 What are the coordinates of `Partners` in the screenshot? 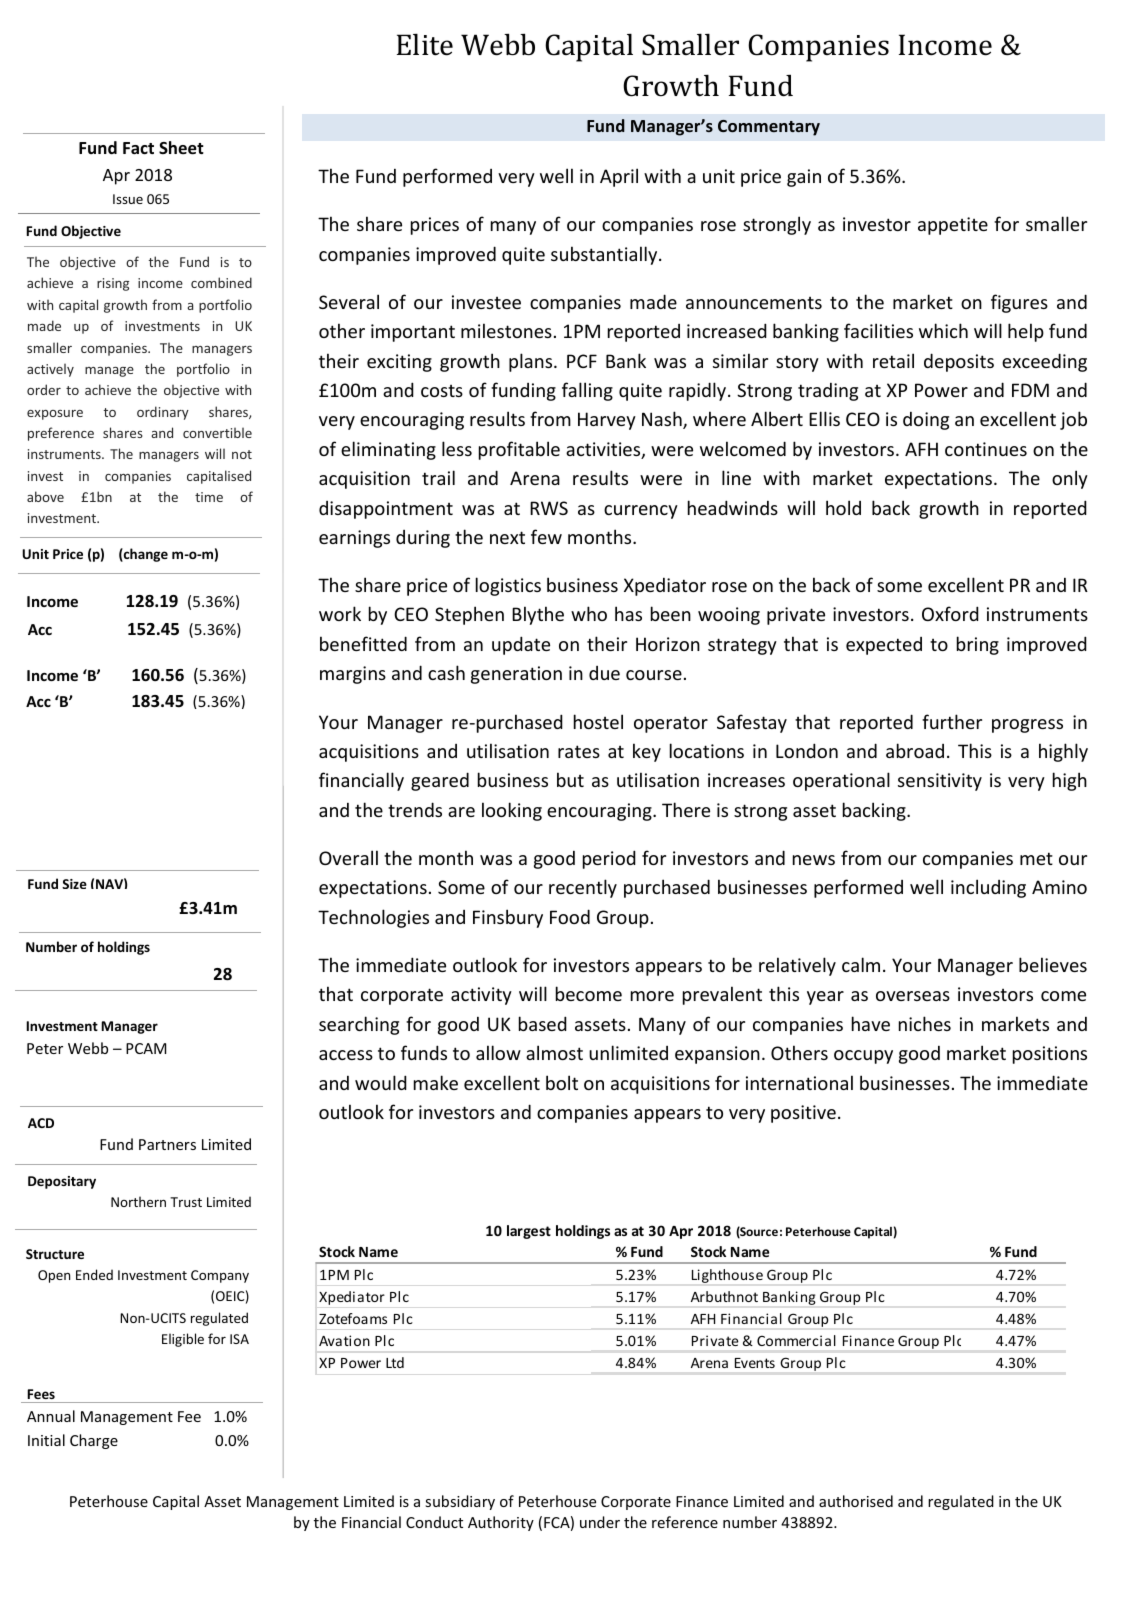 It's located at (167, 1144).
